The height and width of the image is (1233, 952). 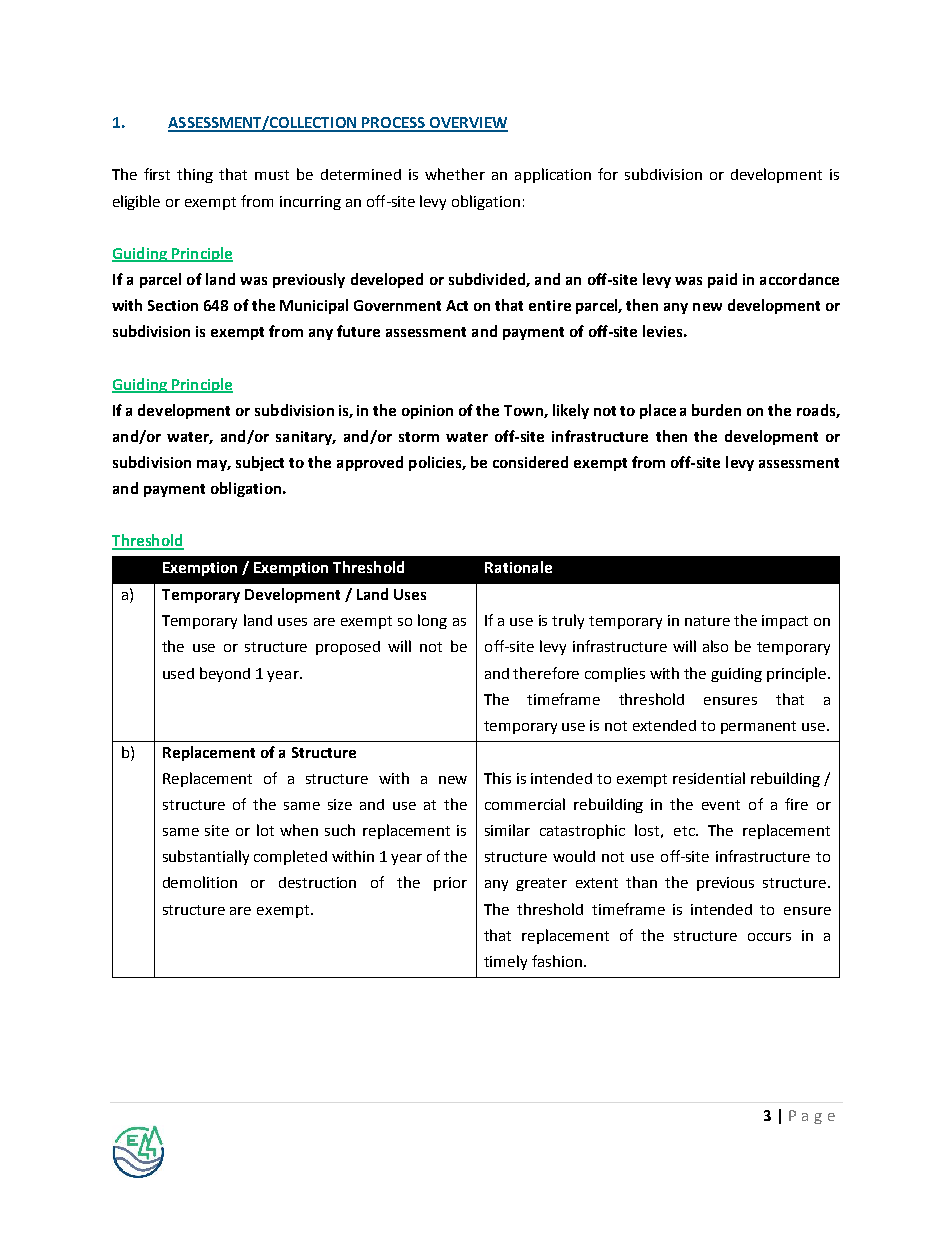 I want to click on long, so click(x=432, y=621).
